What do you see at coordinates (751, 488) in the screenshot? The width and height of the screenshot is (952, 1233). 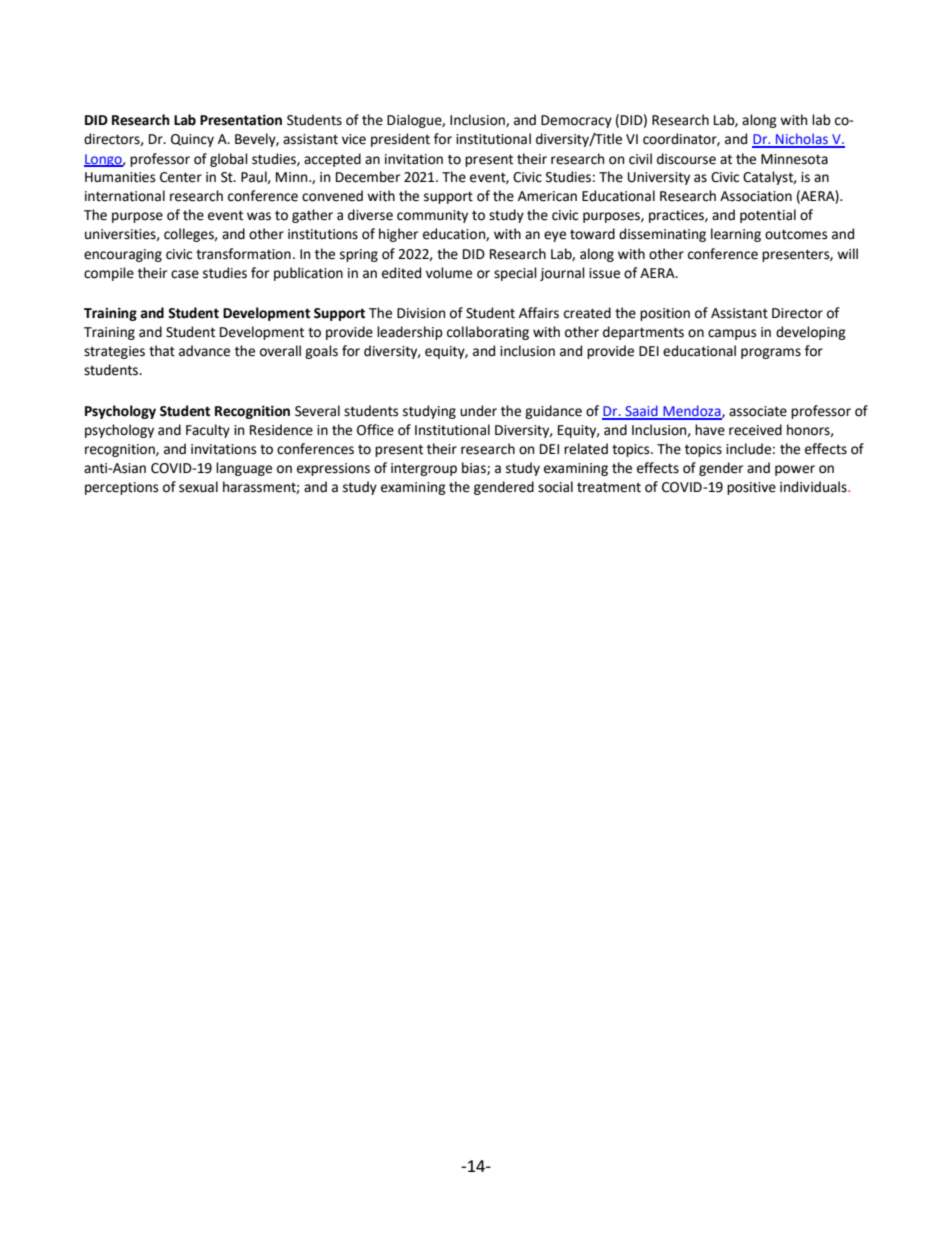 I see `positive` at bounding box center [751, 488].
